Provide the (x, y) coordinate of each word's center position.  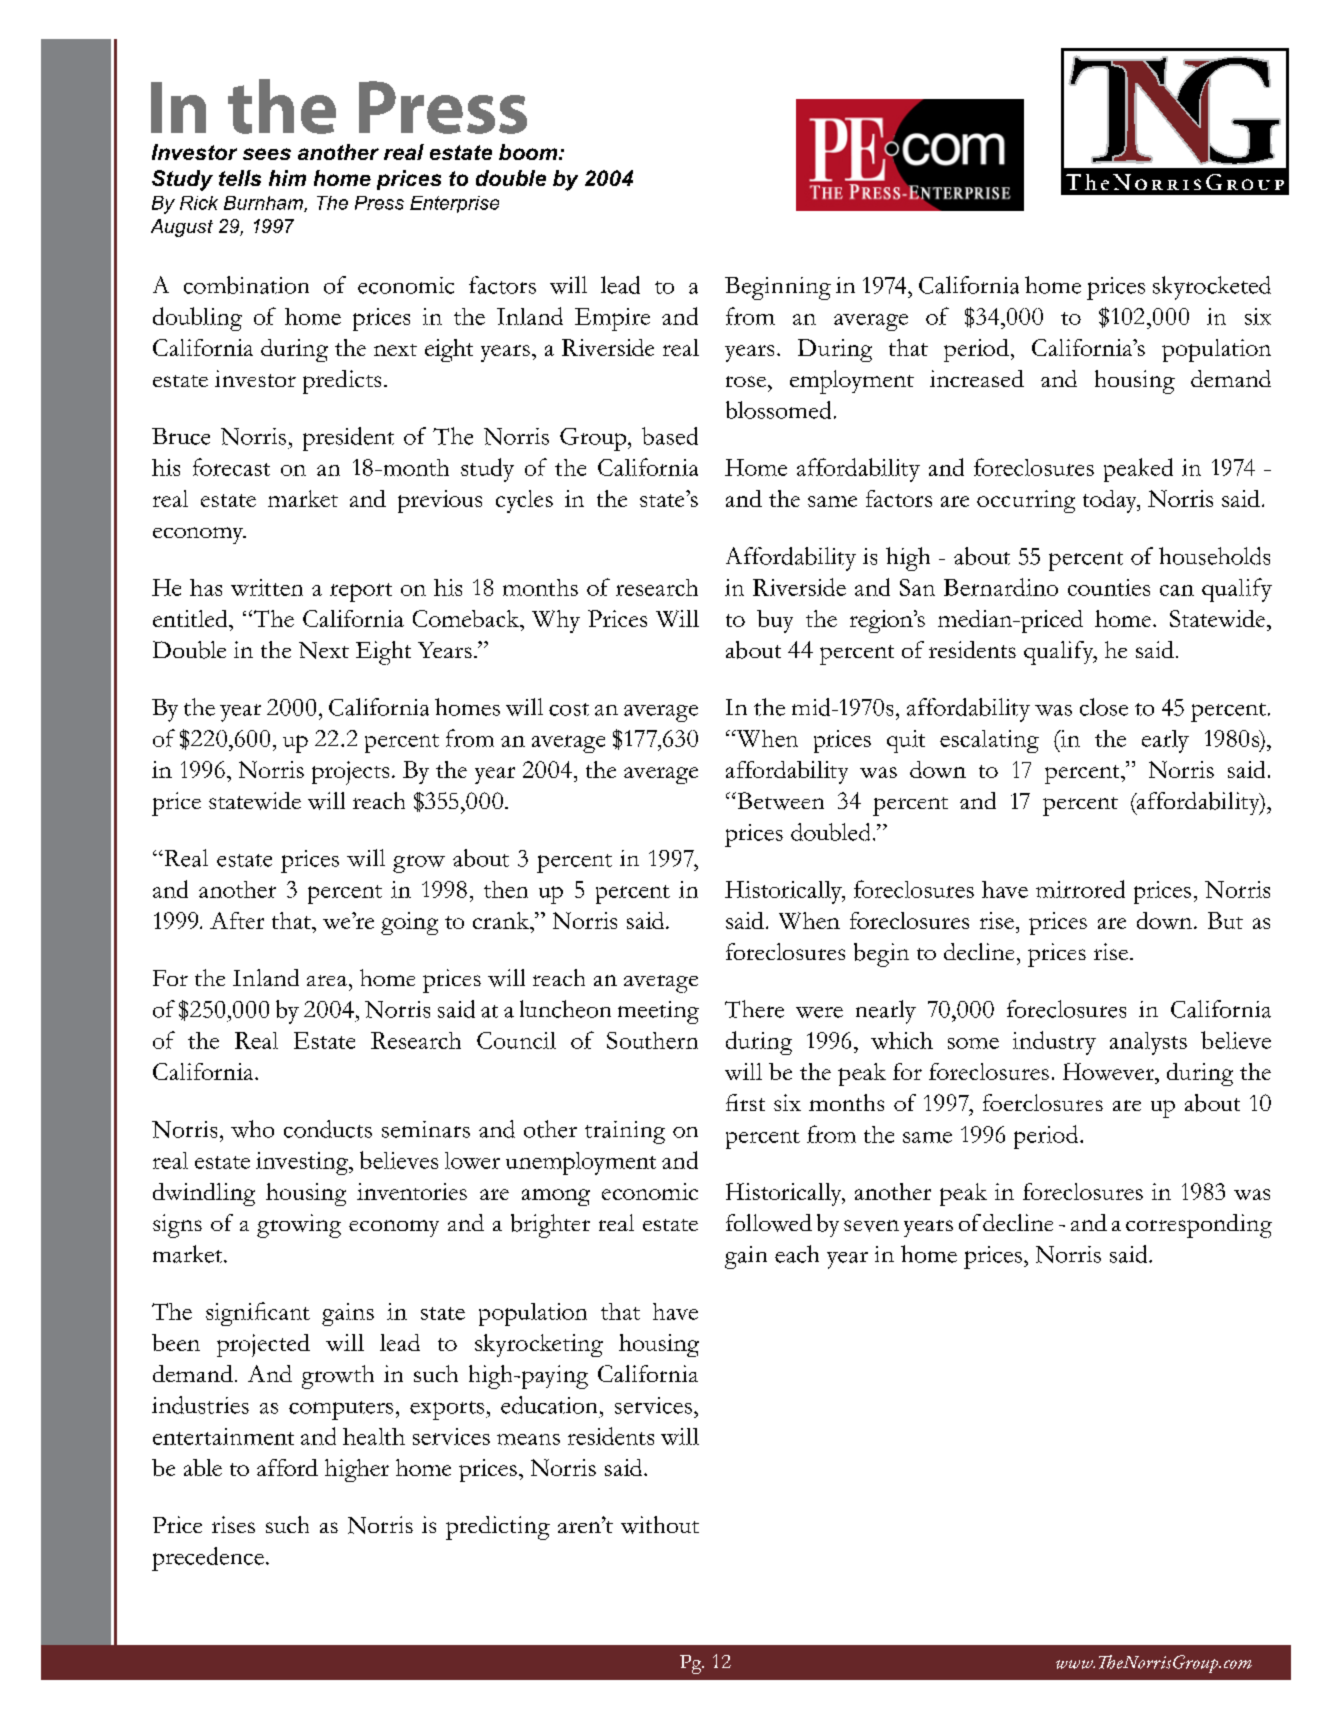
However (1109, 1071)
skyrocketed (1212, 288)
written (267, 587)
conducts (328, 1129)
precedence (208, 1559)
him (287, 178)
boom (529, 152)
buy (775, 621)
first (745, 1102)
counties (1109, 587)
